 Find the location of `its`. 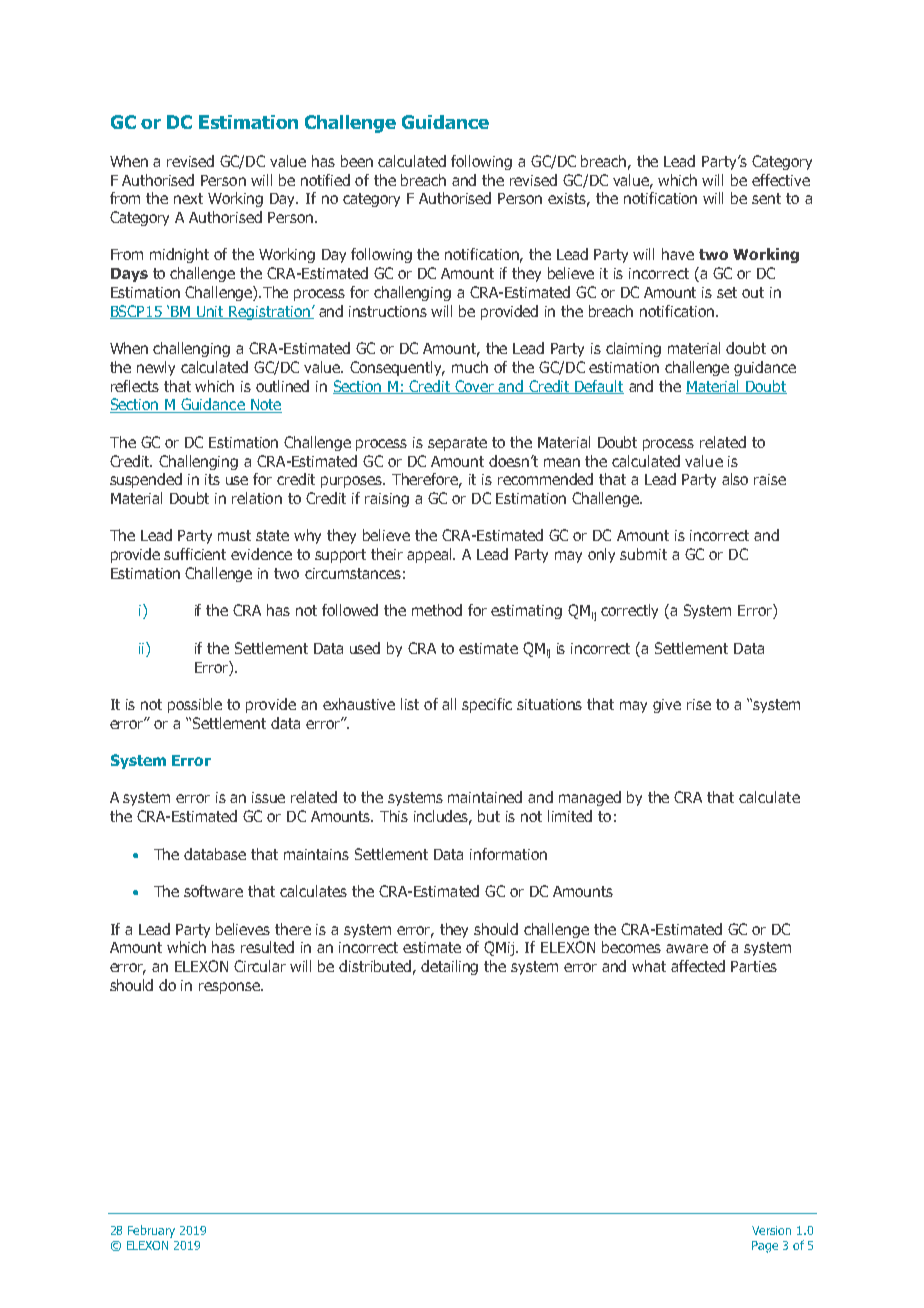

its is located at coordinates (212, 479).
